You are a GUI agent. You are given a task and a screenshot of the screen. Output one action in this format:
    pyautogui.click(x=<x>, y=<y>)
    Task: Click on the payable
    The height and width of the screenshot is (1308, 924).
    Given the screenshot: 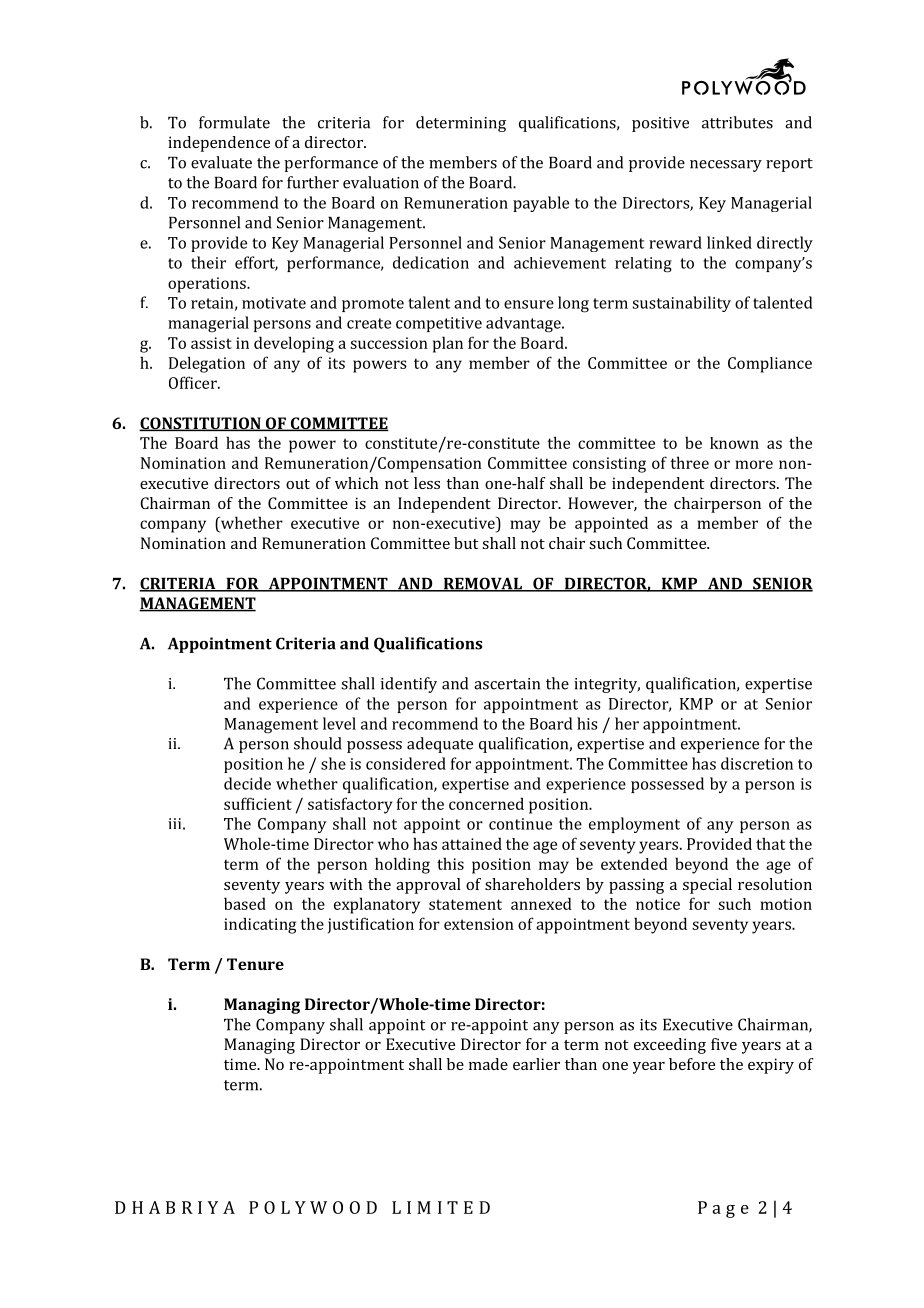 What is the action you would take?
    pyautogui.click(x=541, y=204)
